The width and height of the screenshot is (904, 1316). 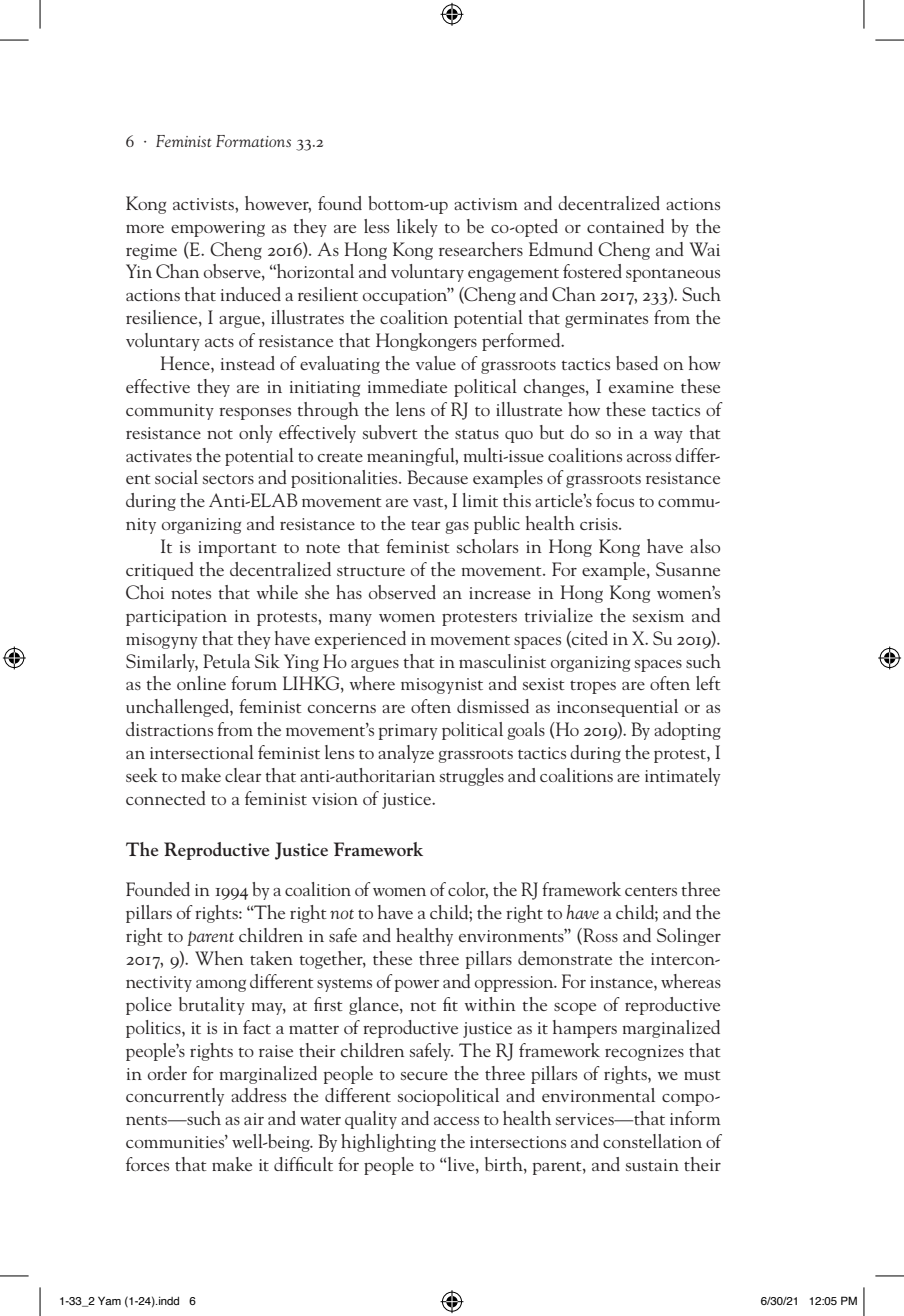 What do you see at coordinates (651, 891) in the screenshot?
I see `centers` at bounding box center [651, 891].
